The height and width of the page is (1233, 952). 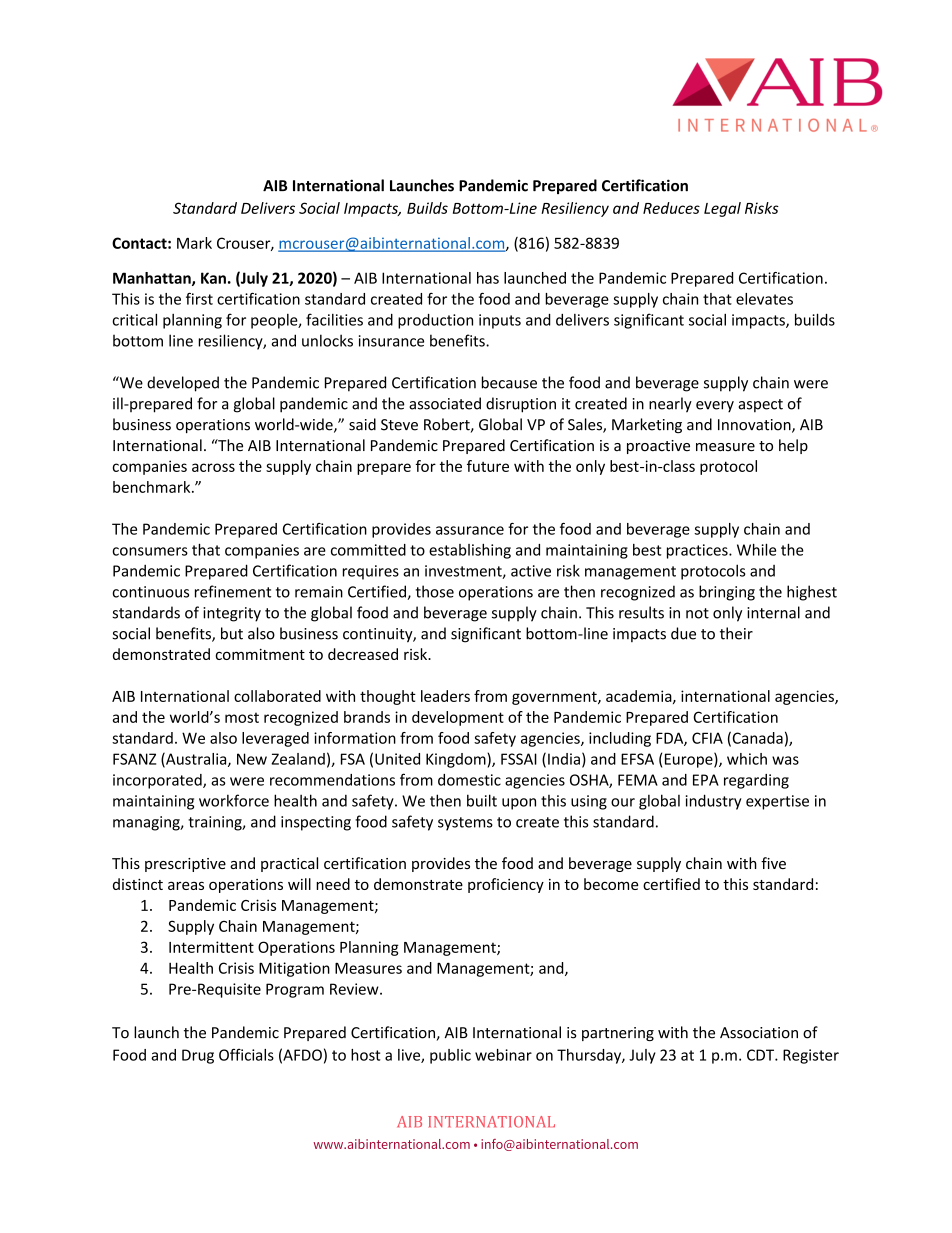 I want to click on assurance, so click(x=470, y=530).
